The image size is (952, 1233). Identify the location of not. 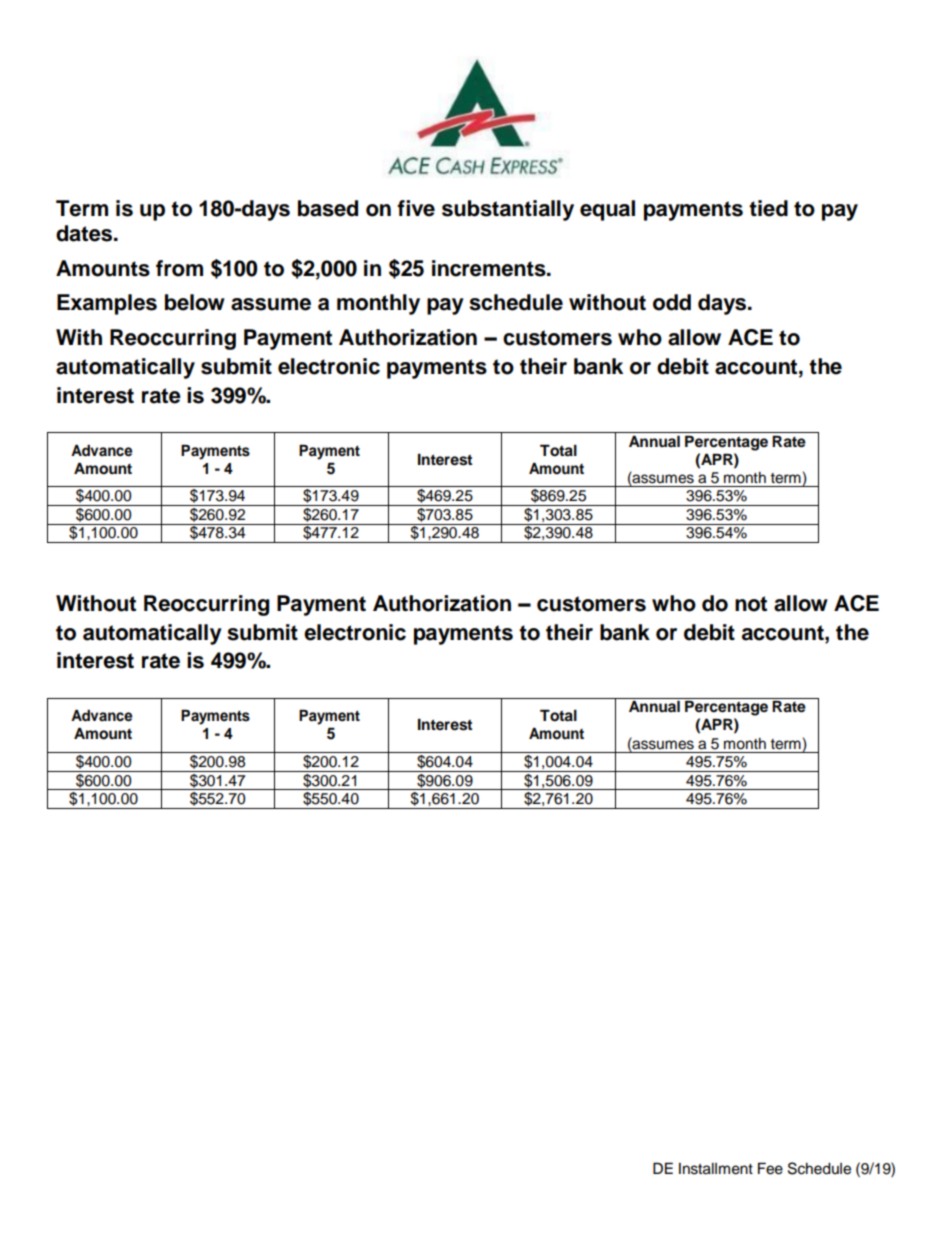
(751, 604).
